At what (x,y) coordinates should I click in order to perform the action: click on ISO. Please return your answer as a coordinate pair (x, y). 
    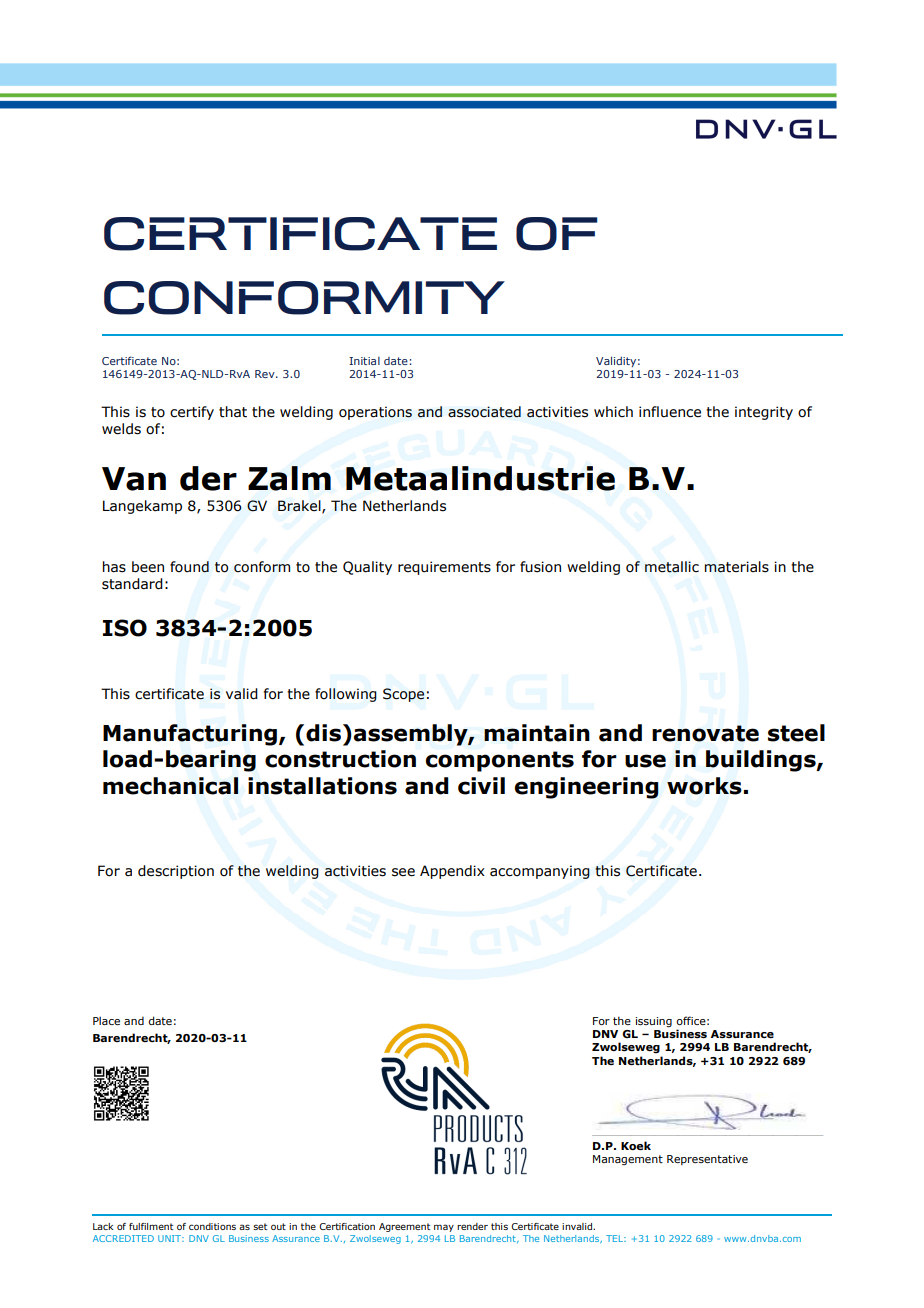
    Looking at the image, I should click on (125, 628).
